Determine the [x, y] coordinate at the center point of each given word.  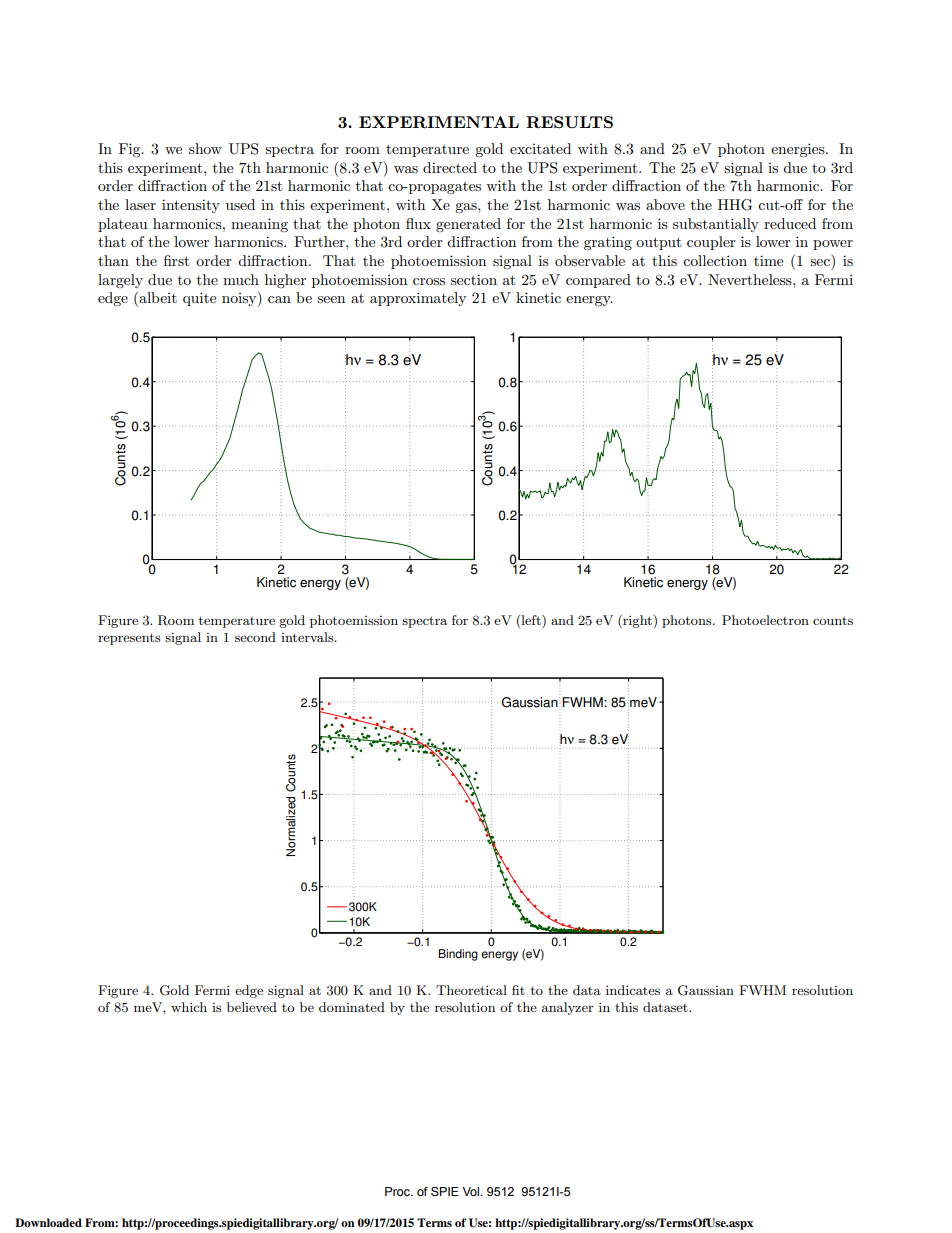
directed [450, 167]
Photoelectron [765, 620]
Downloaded [48, 1222]
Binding [458, 955]
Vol [472, 1191]
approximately [418, 299]
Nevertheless [751, 279]
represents [129, 639]
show [205, 148]
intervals [308, 637]
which [189, 1007]
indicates [633, 990]
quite [199, 299]
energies [799, 150]
